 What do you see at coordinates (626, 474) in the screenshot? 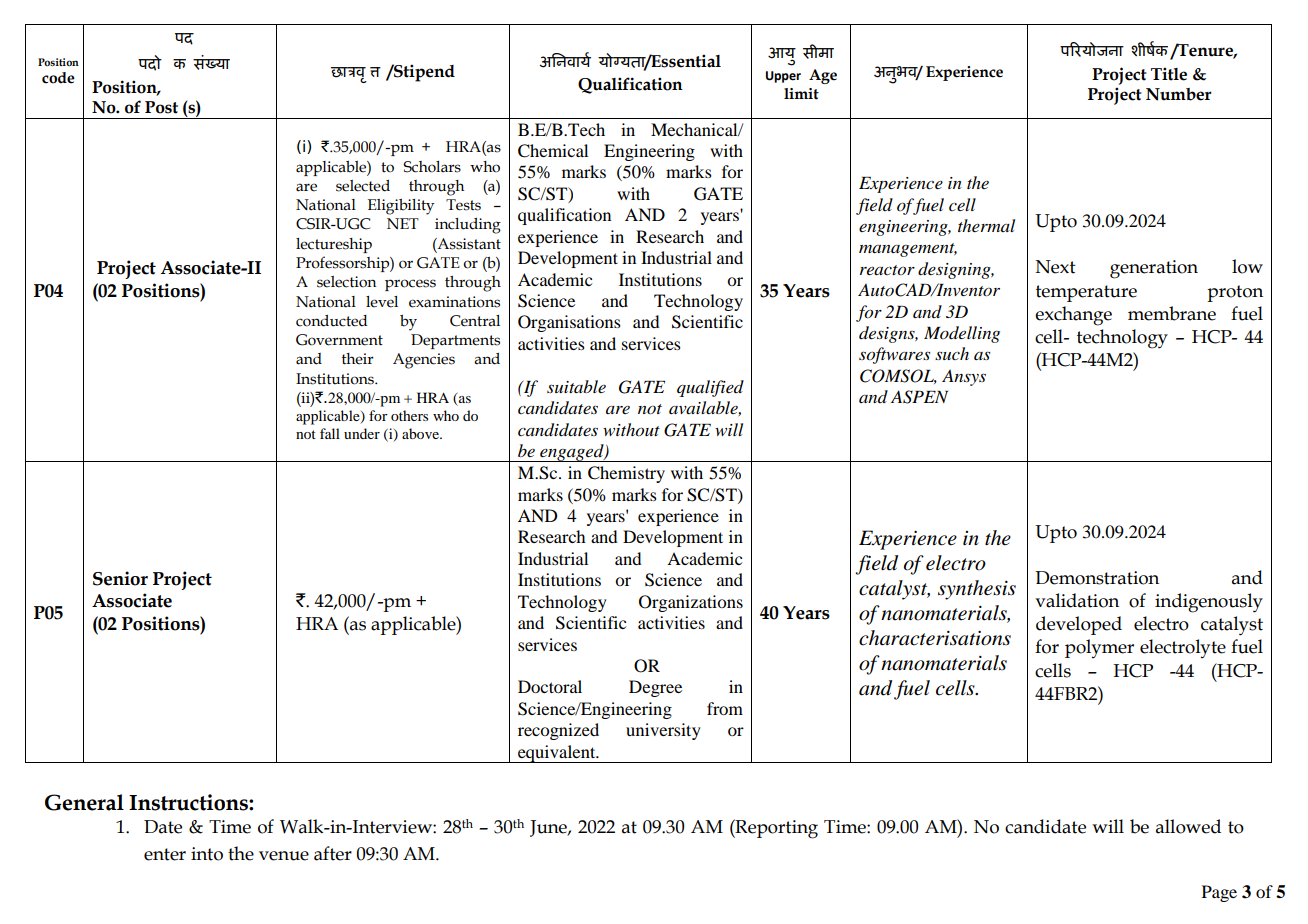
I see `Chemistry` at bounding box center [626, 474].
